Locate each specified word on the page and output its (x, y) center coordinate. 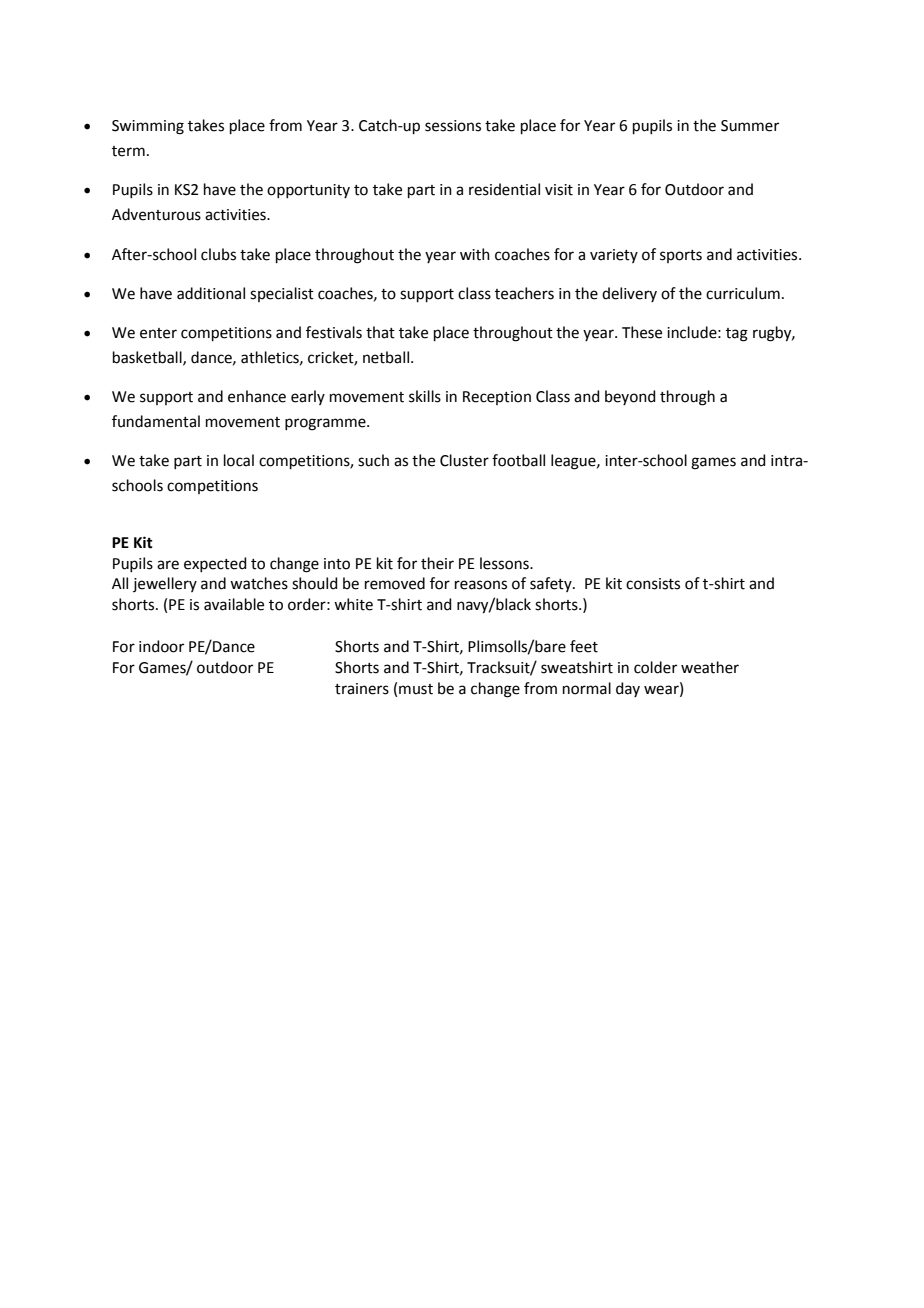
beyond (630, 397)
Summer (750, 126)
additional (211, 293)
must (416, 689)
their (437, 563)
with (475, 254)
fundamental (156, 421)
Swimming (148, 127)
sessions (453, 126)
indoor (161, 646)
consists (653, 584)
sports (681, 256)
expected (215, 564)
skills (425, 396)
